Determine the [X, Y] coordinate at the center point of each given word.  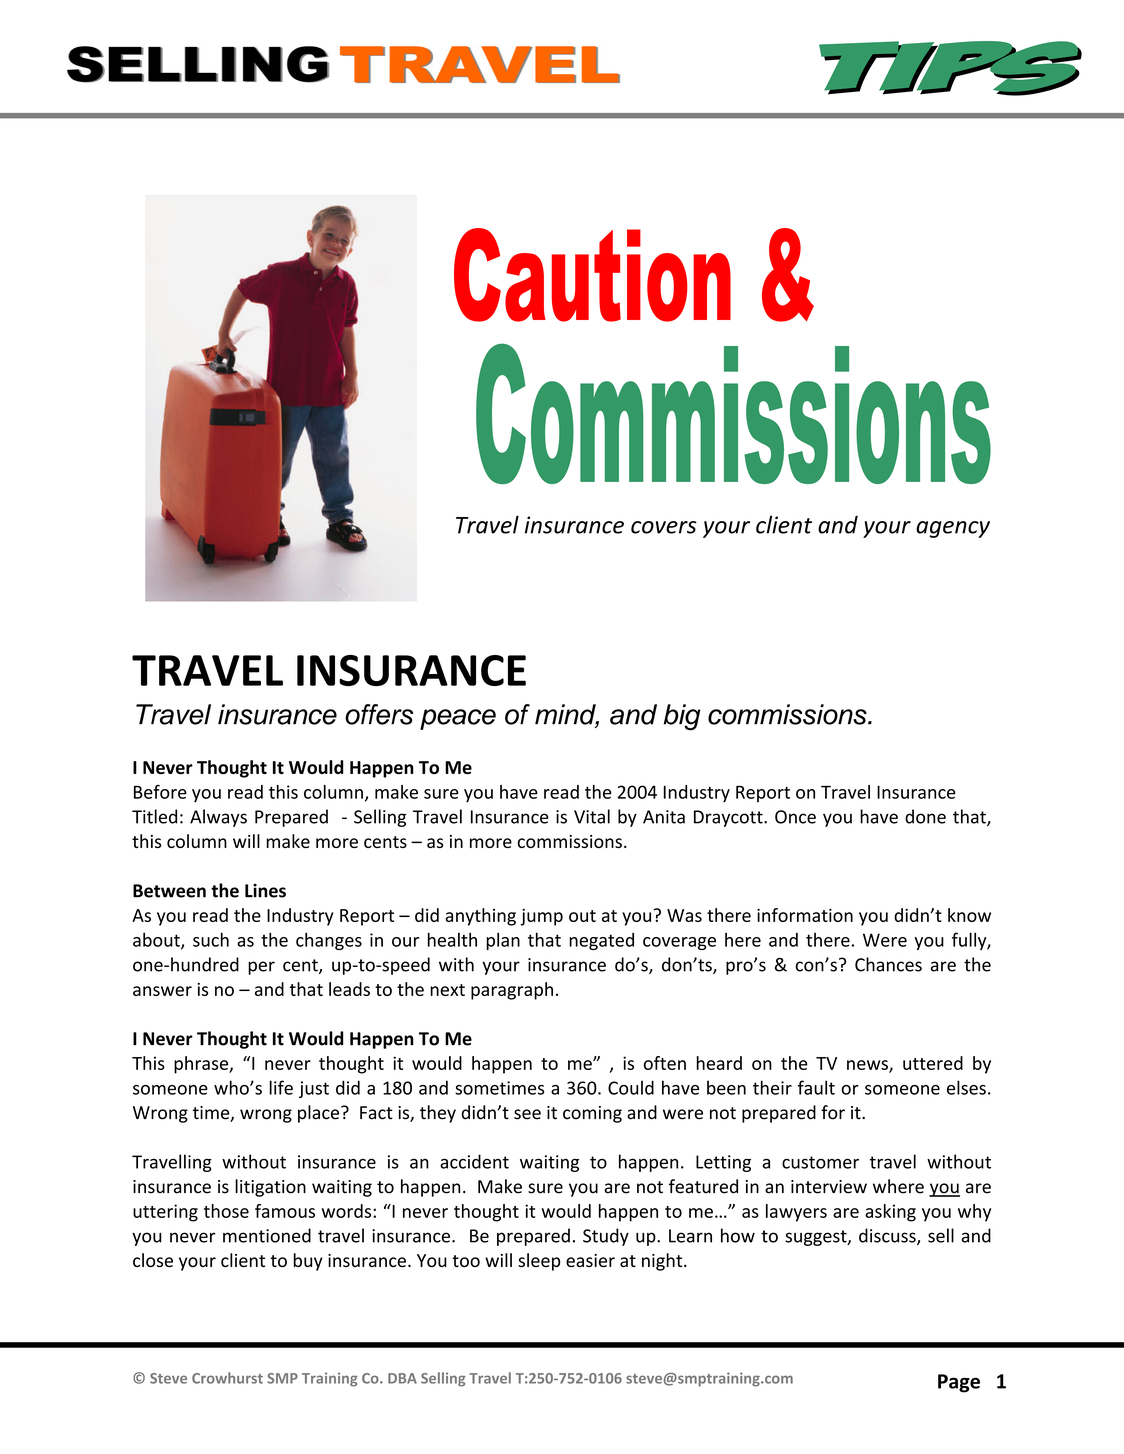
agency [953, 529]
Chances [888, 964]
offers [379, 714]
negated [601, 941]
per [261, 968]
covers [664, 527]
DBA [402, 1378]
